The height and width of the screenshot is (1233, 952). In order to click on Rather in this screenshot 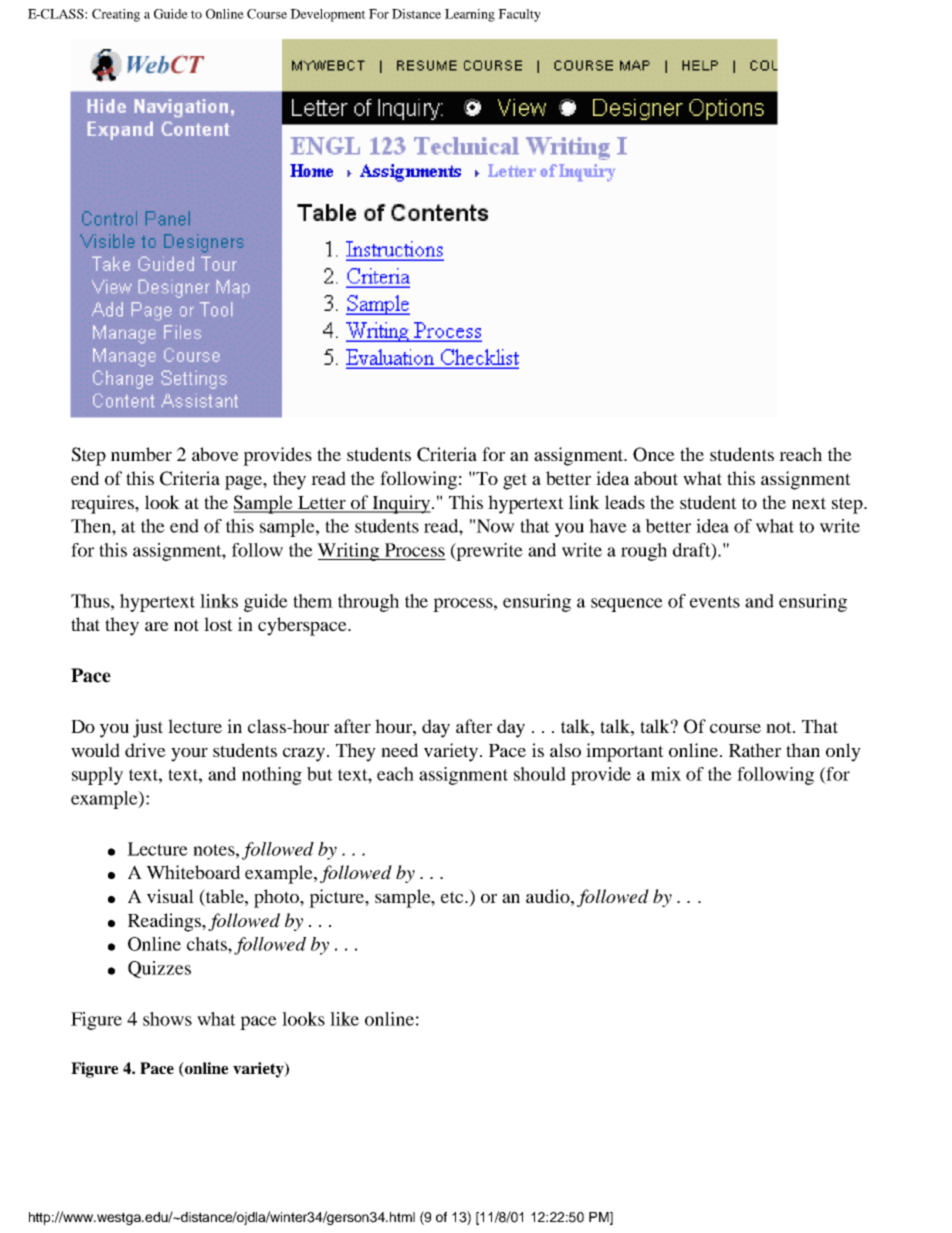, I will do `click(755, 750)`.
